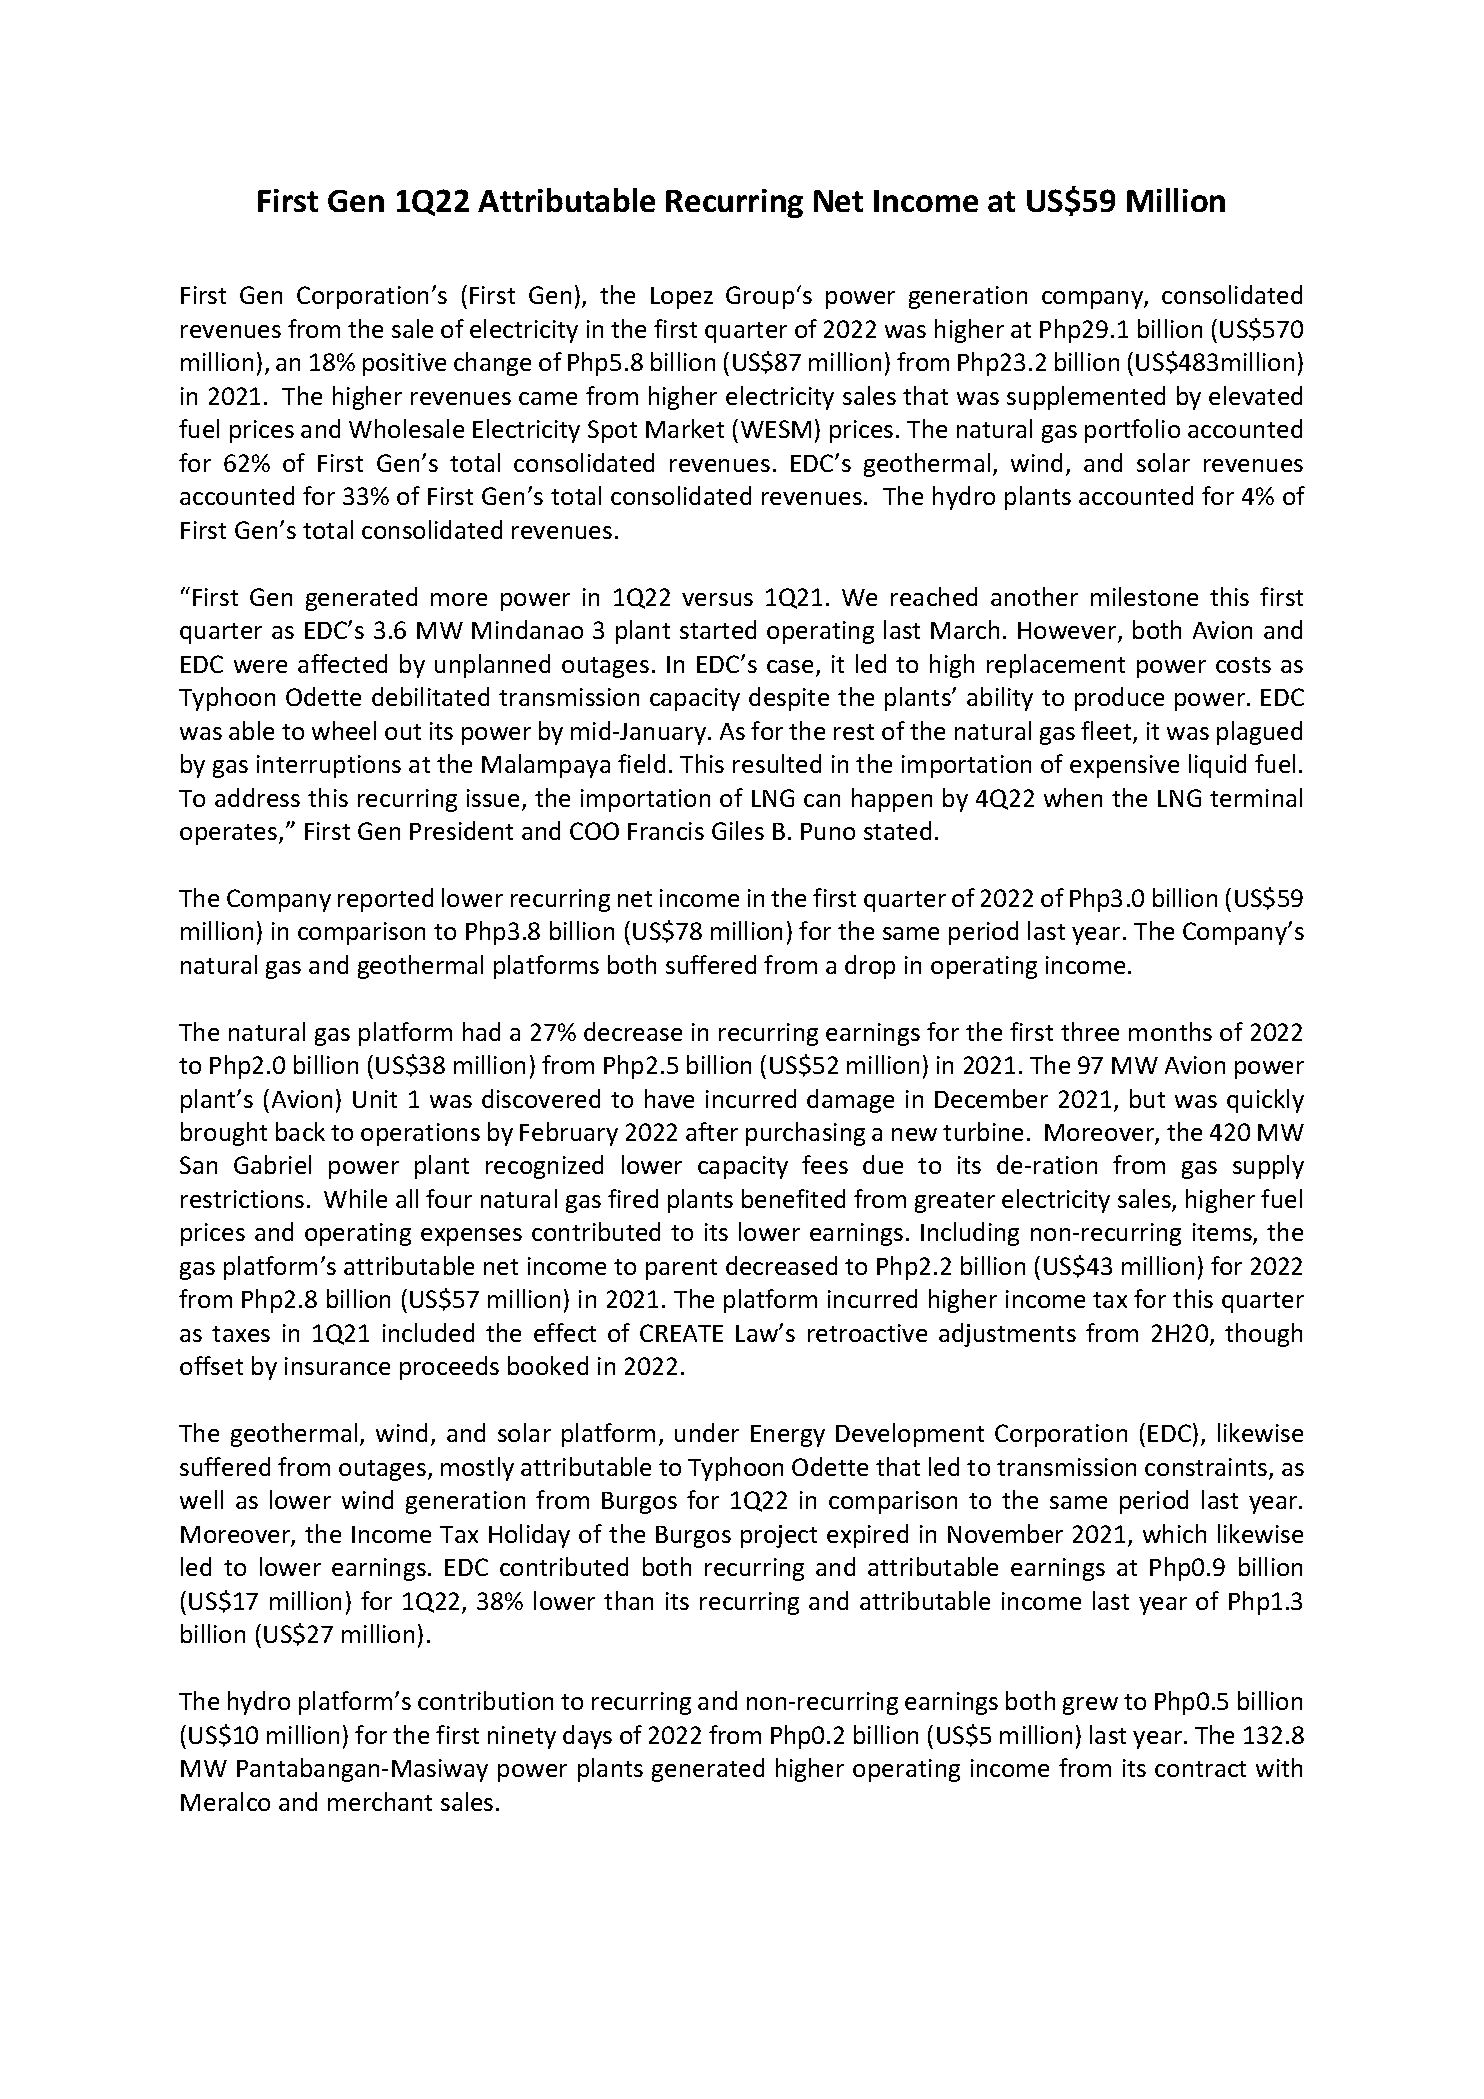 The height and width of the screenshot is (2099, 1484). What do you see at coordinates (793, 1198) in the screenshot?
I see `benefited` at bounding box center [793, 1198].
